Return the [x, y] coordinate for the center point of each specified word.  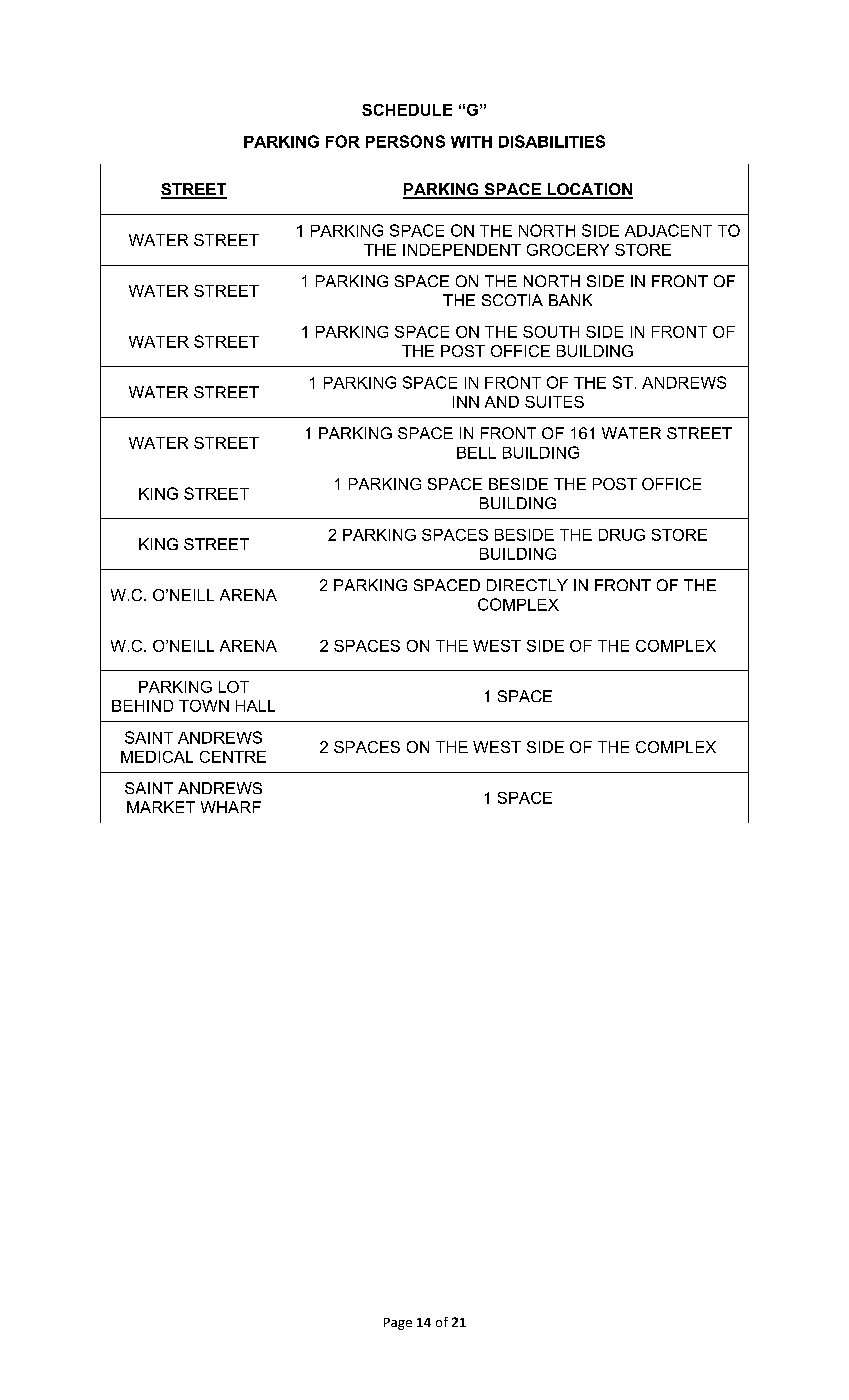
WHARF [231, 807]
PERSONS [405, 141]
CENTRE [233, 757]
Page [398, 1324]
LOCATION [589, 190]
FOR [343, 141]
